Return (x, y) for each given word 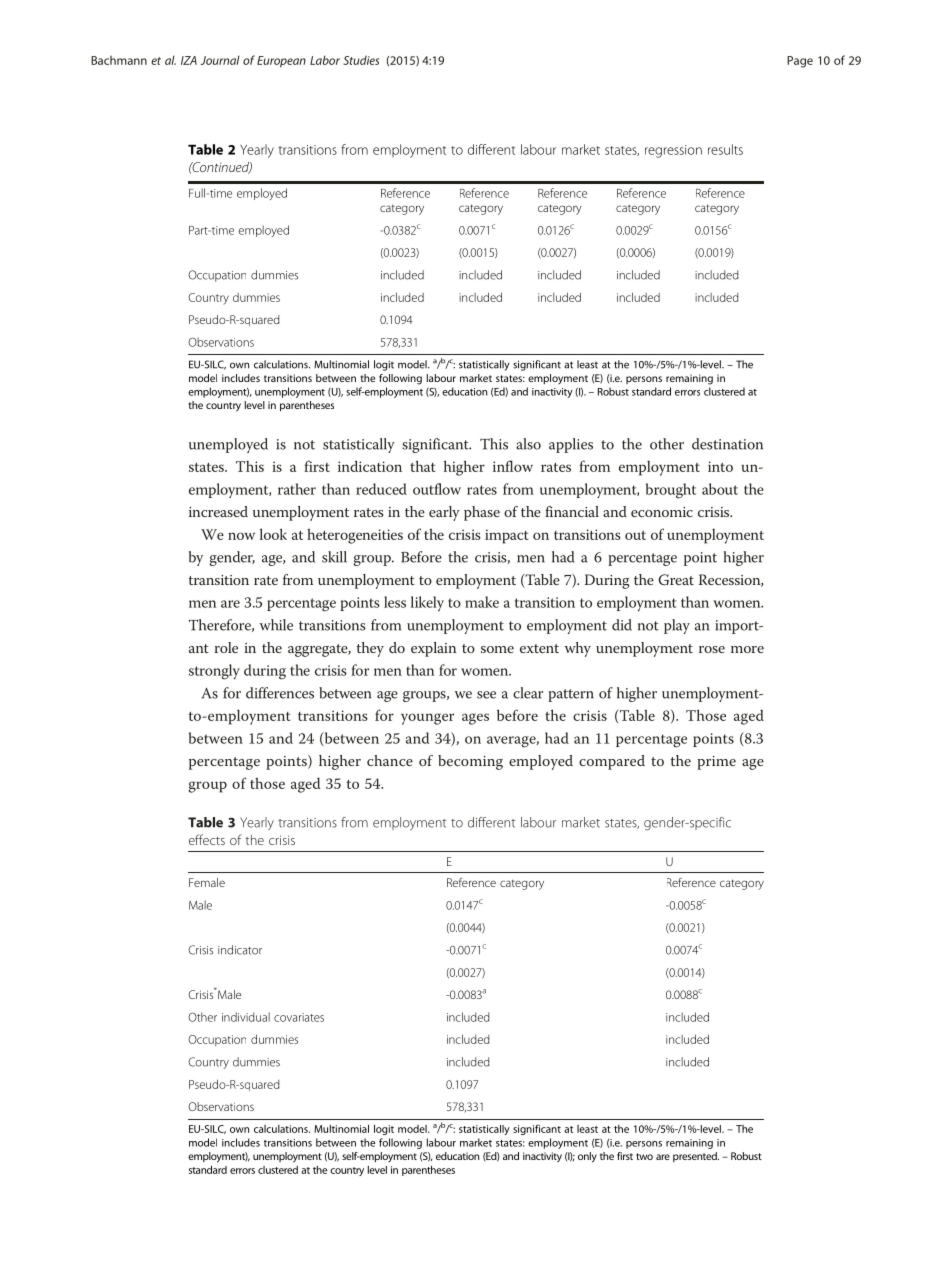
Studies (361, 60)
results (725, 149)
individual (246, 1017)
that (422, 466)
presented (696, 1157)
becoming (470, 762)
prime (716, 763)
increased (218, 511)
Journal (220, 60)
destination (727, 444)
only (587, 1157)
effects (207, 839)
